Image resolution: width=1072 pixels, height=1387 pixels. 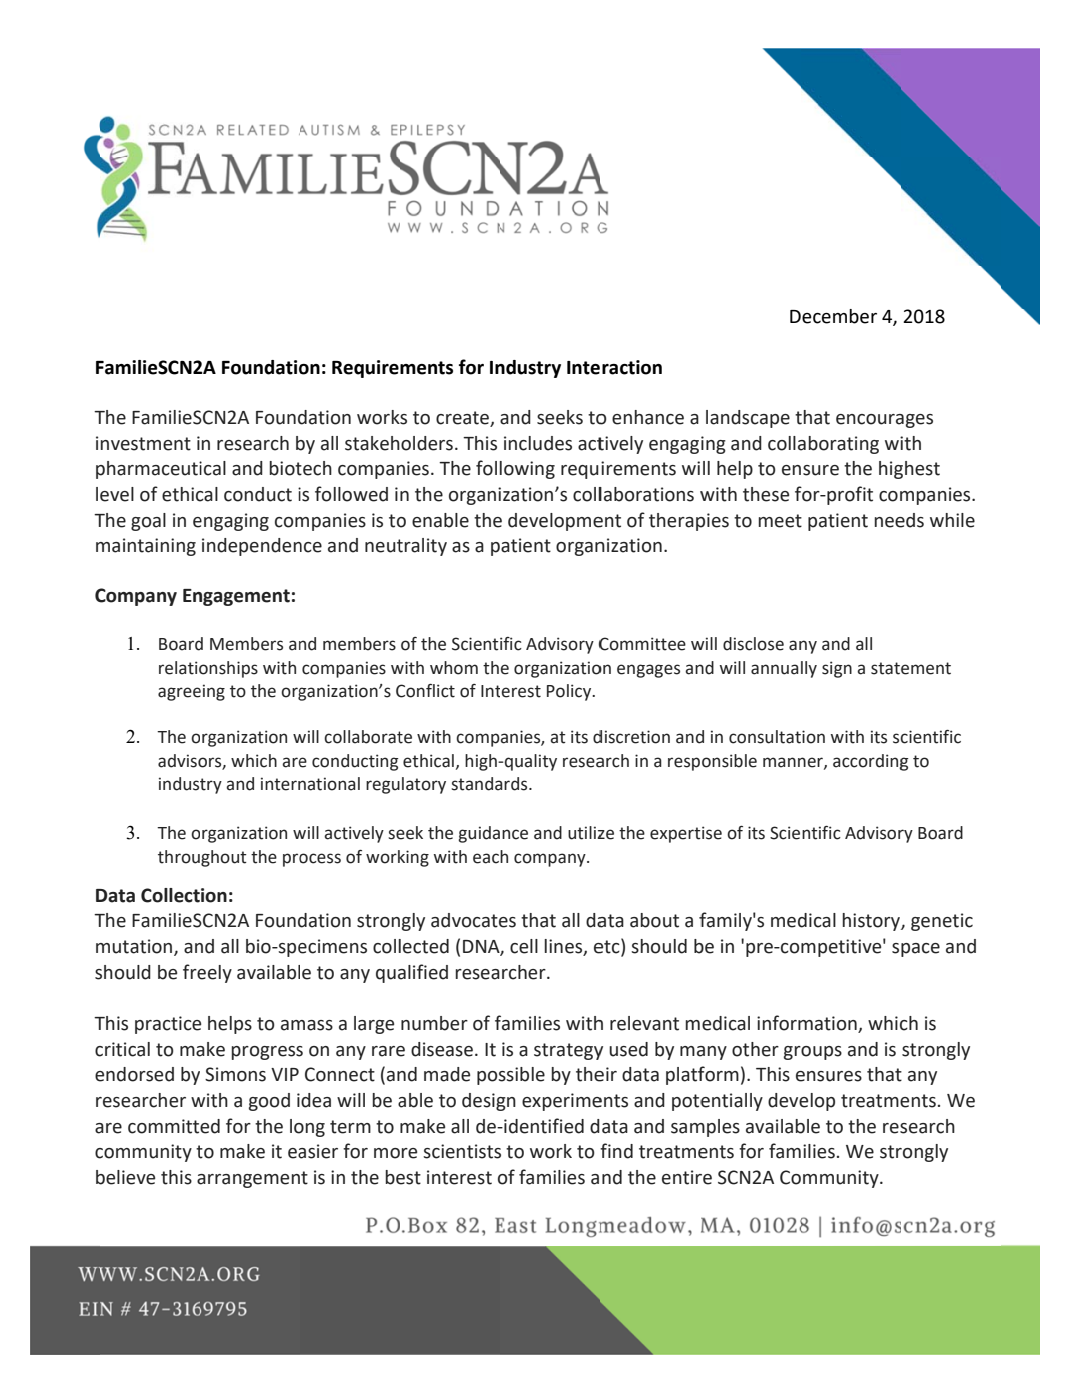 I want to click on sign, so click(x=837, y=669).
